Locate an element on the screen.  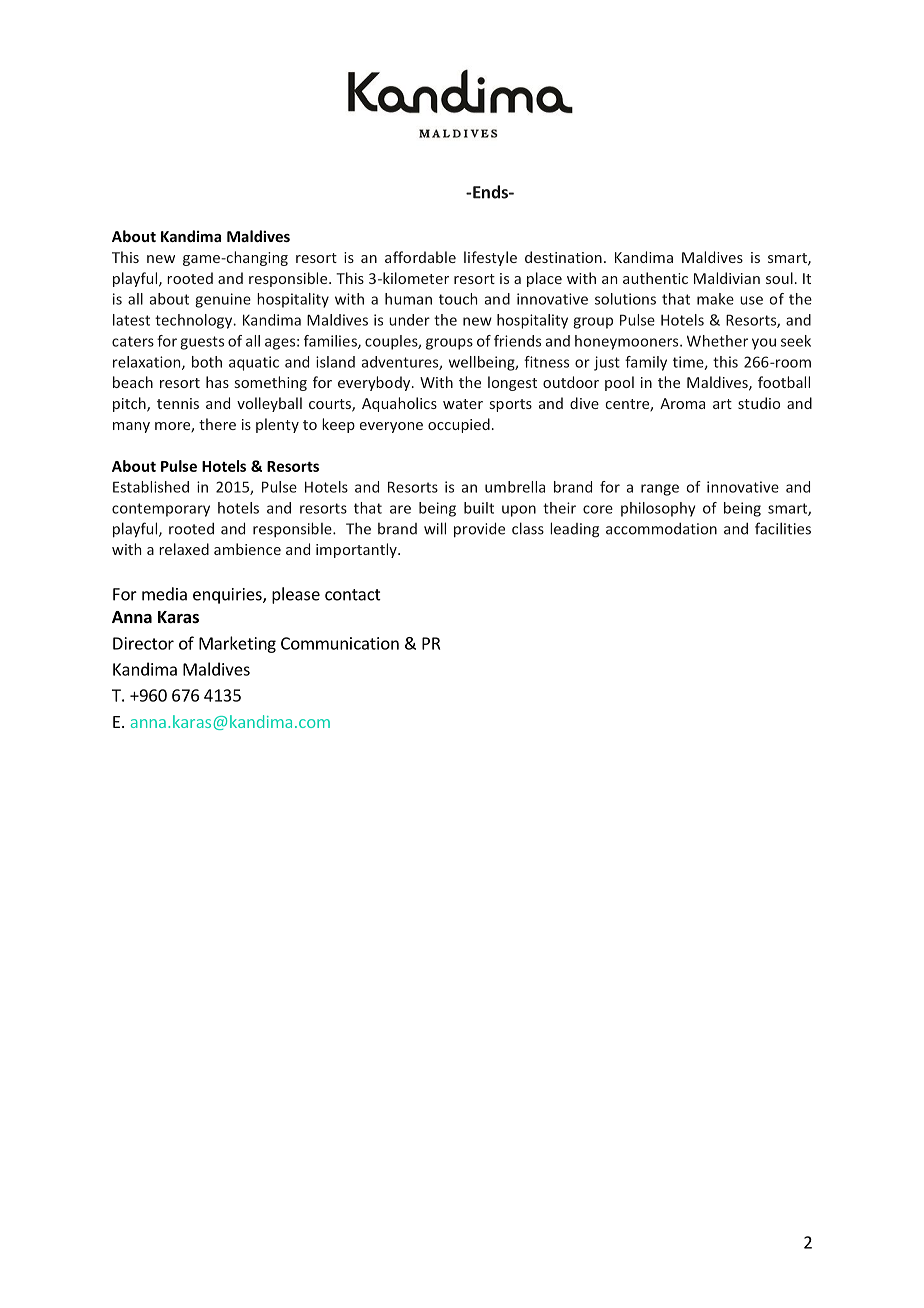
lifestyle is located at coordinates (490, 258).
